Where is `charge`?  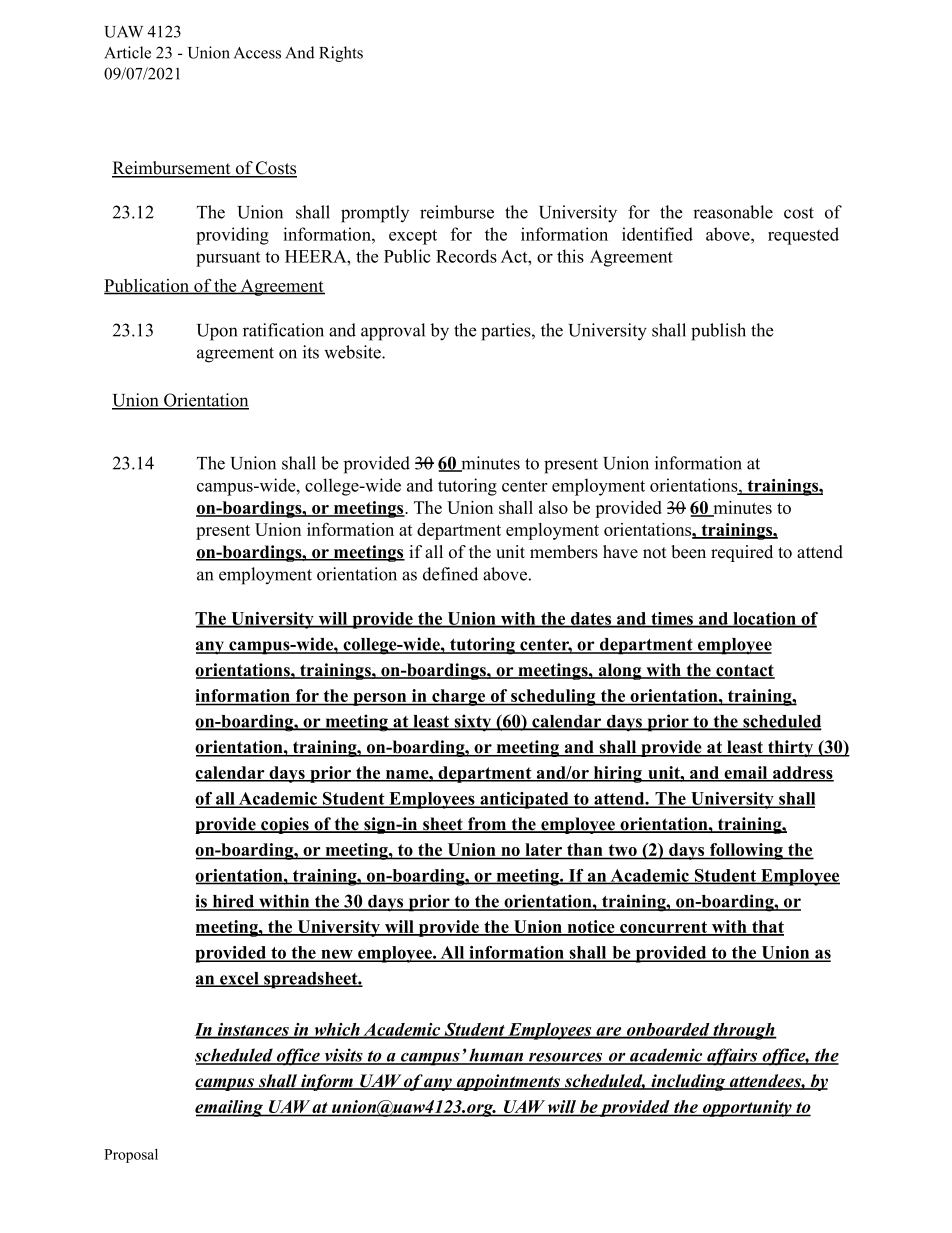 charge is located at coordinates (459, 697).
